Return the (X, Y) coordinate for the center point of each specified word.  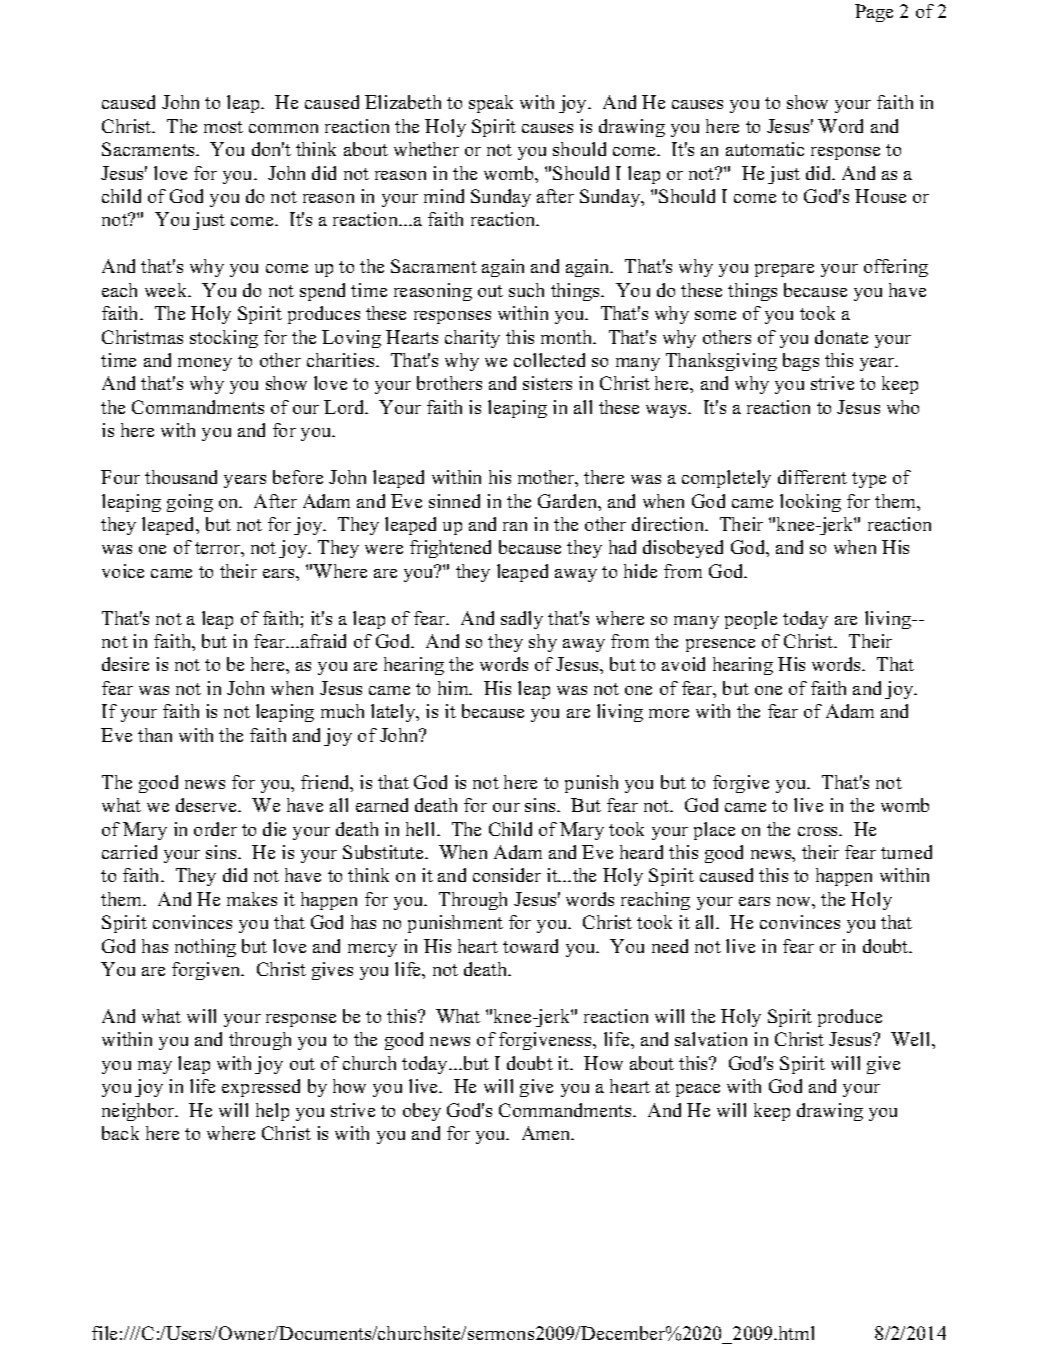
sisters (547, 383)
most (223, 127)
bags (801, 362)
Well (912, 1039)
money (205, 364)
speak (491, 104)
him (454, 688)
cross (819, 831)
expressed (261, 1088)
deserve (207, 805)
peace (698, 1090)
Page (874, 13)
